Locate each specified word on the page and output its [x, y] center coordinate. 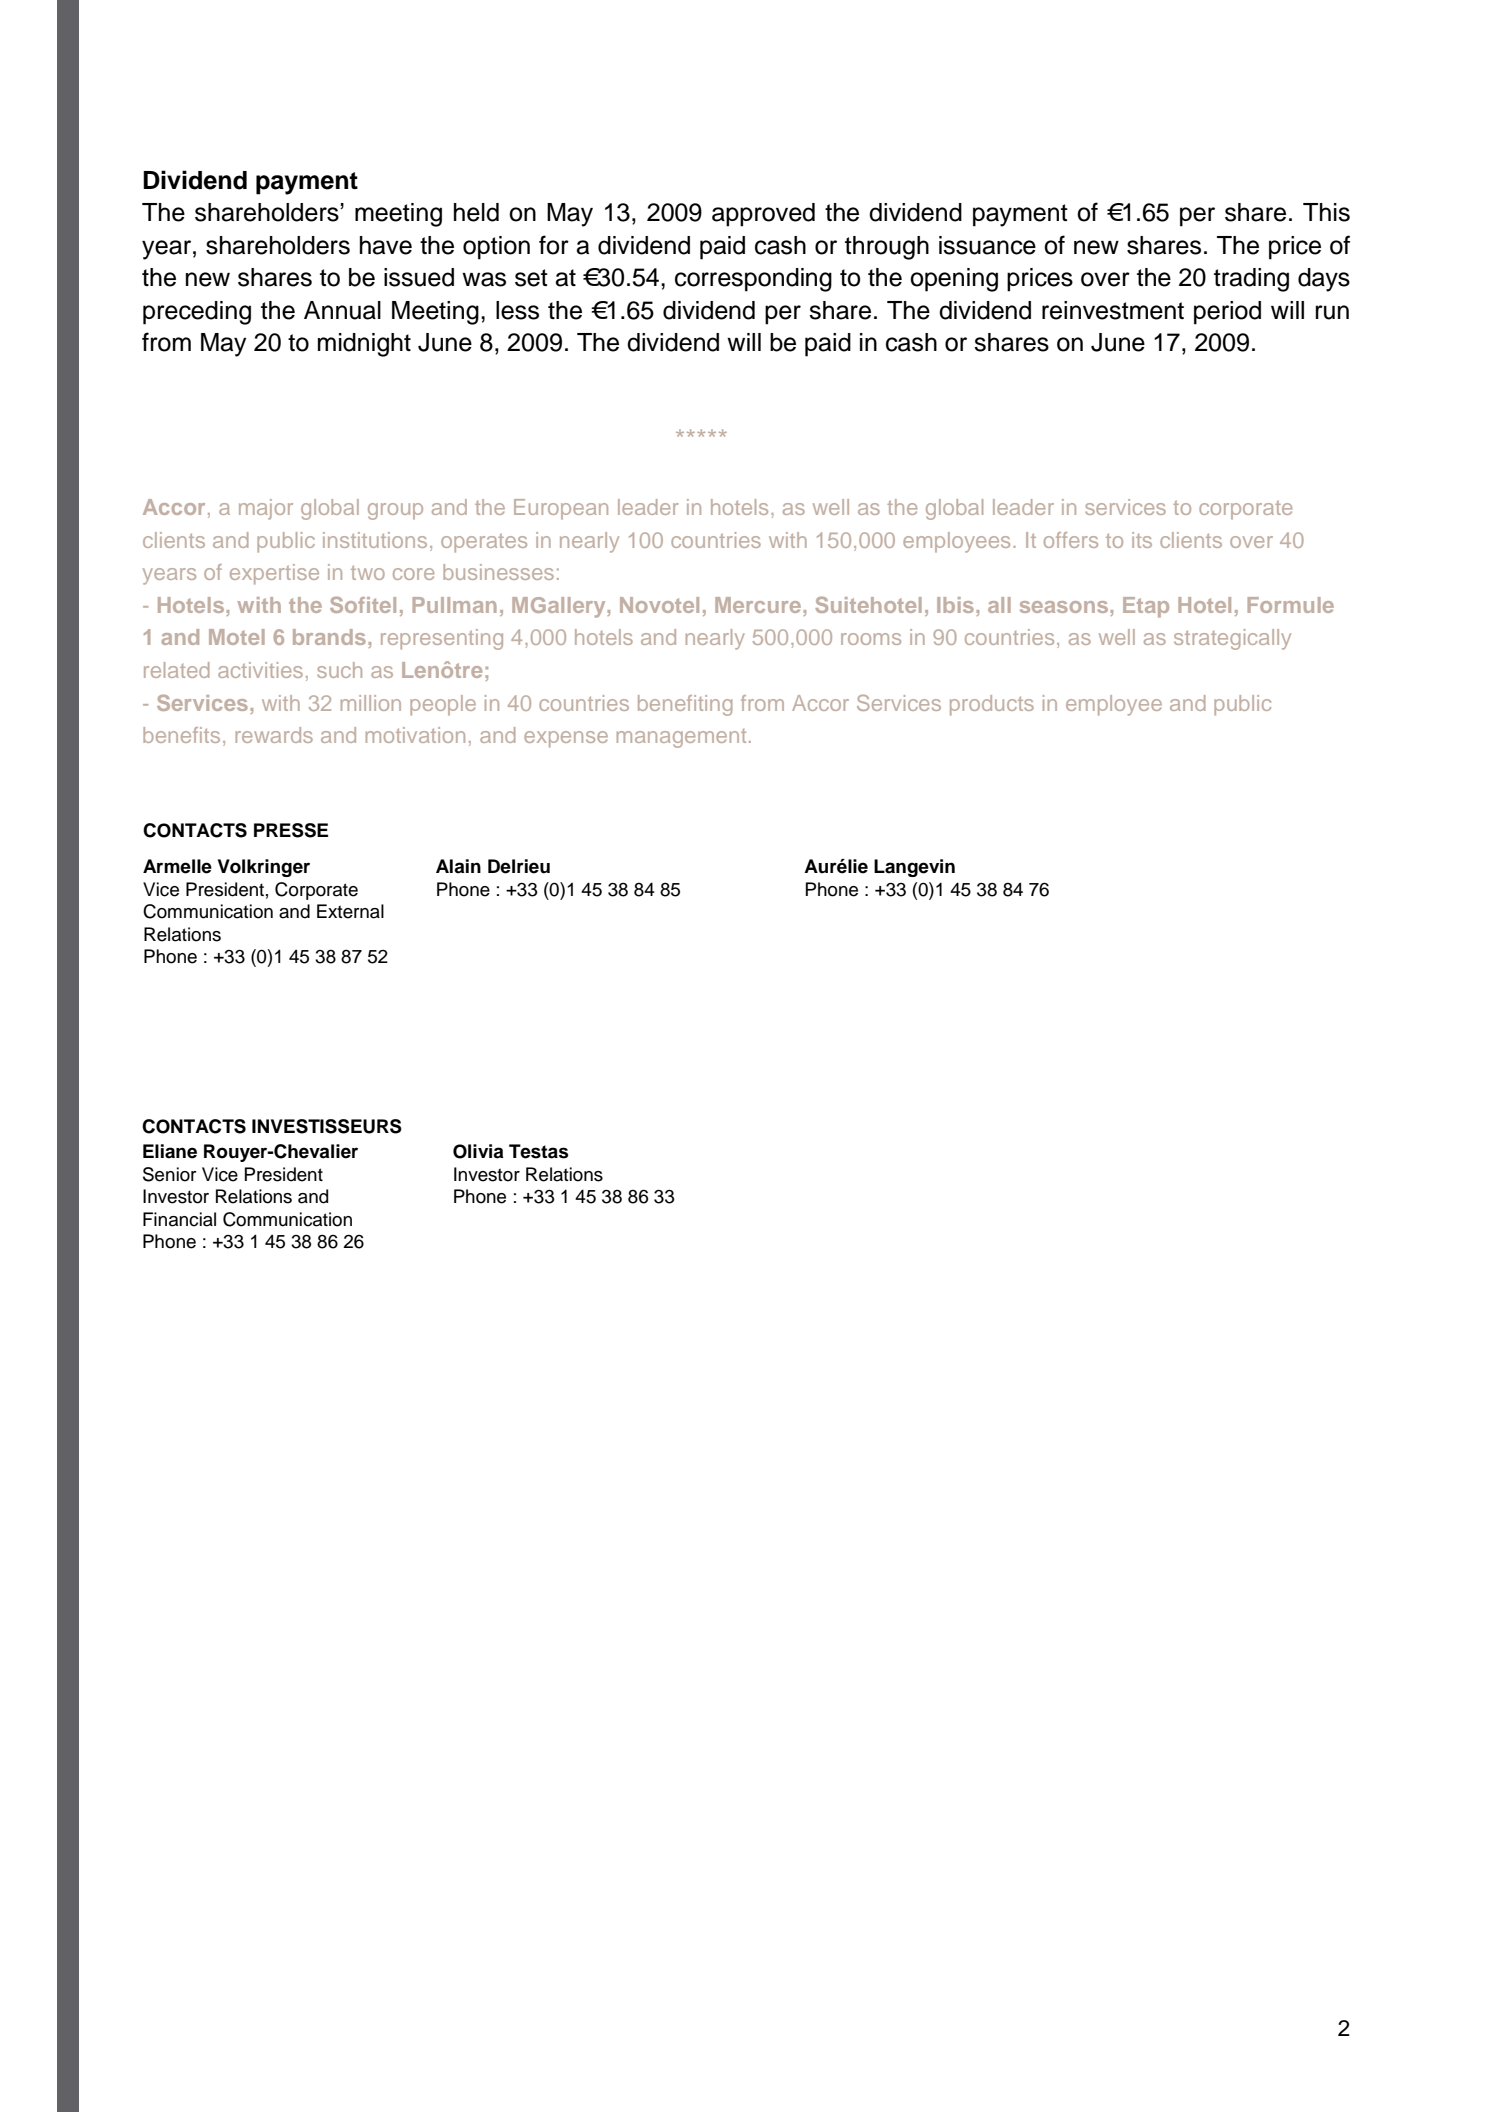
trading [1251, 280]
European [561, 509]
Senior [170, 1174]
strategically [1232, 639]
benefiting [685, 705]
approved [763, 215]
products [992, 705]
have [386, 245]
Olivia [478, 1151]
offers [1071, 540]
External [350, 911]
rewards [274, 735]
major [266, 509]
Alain [458, 866]
